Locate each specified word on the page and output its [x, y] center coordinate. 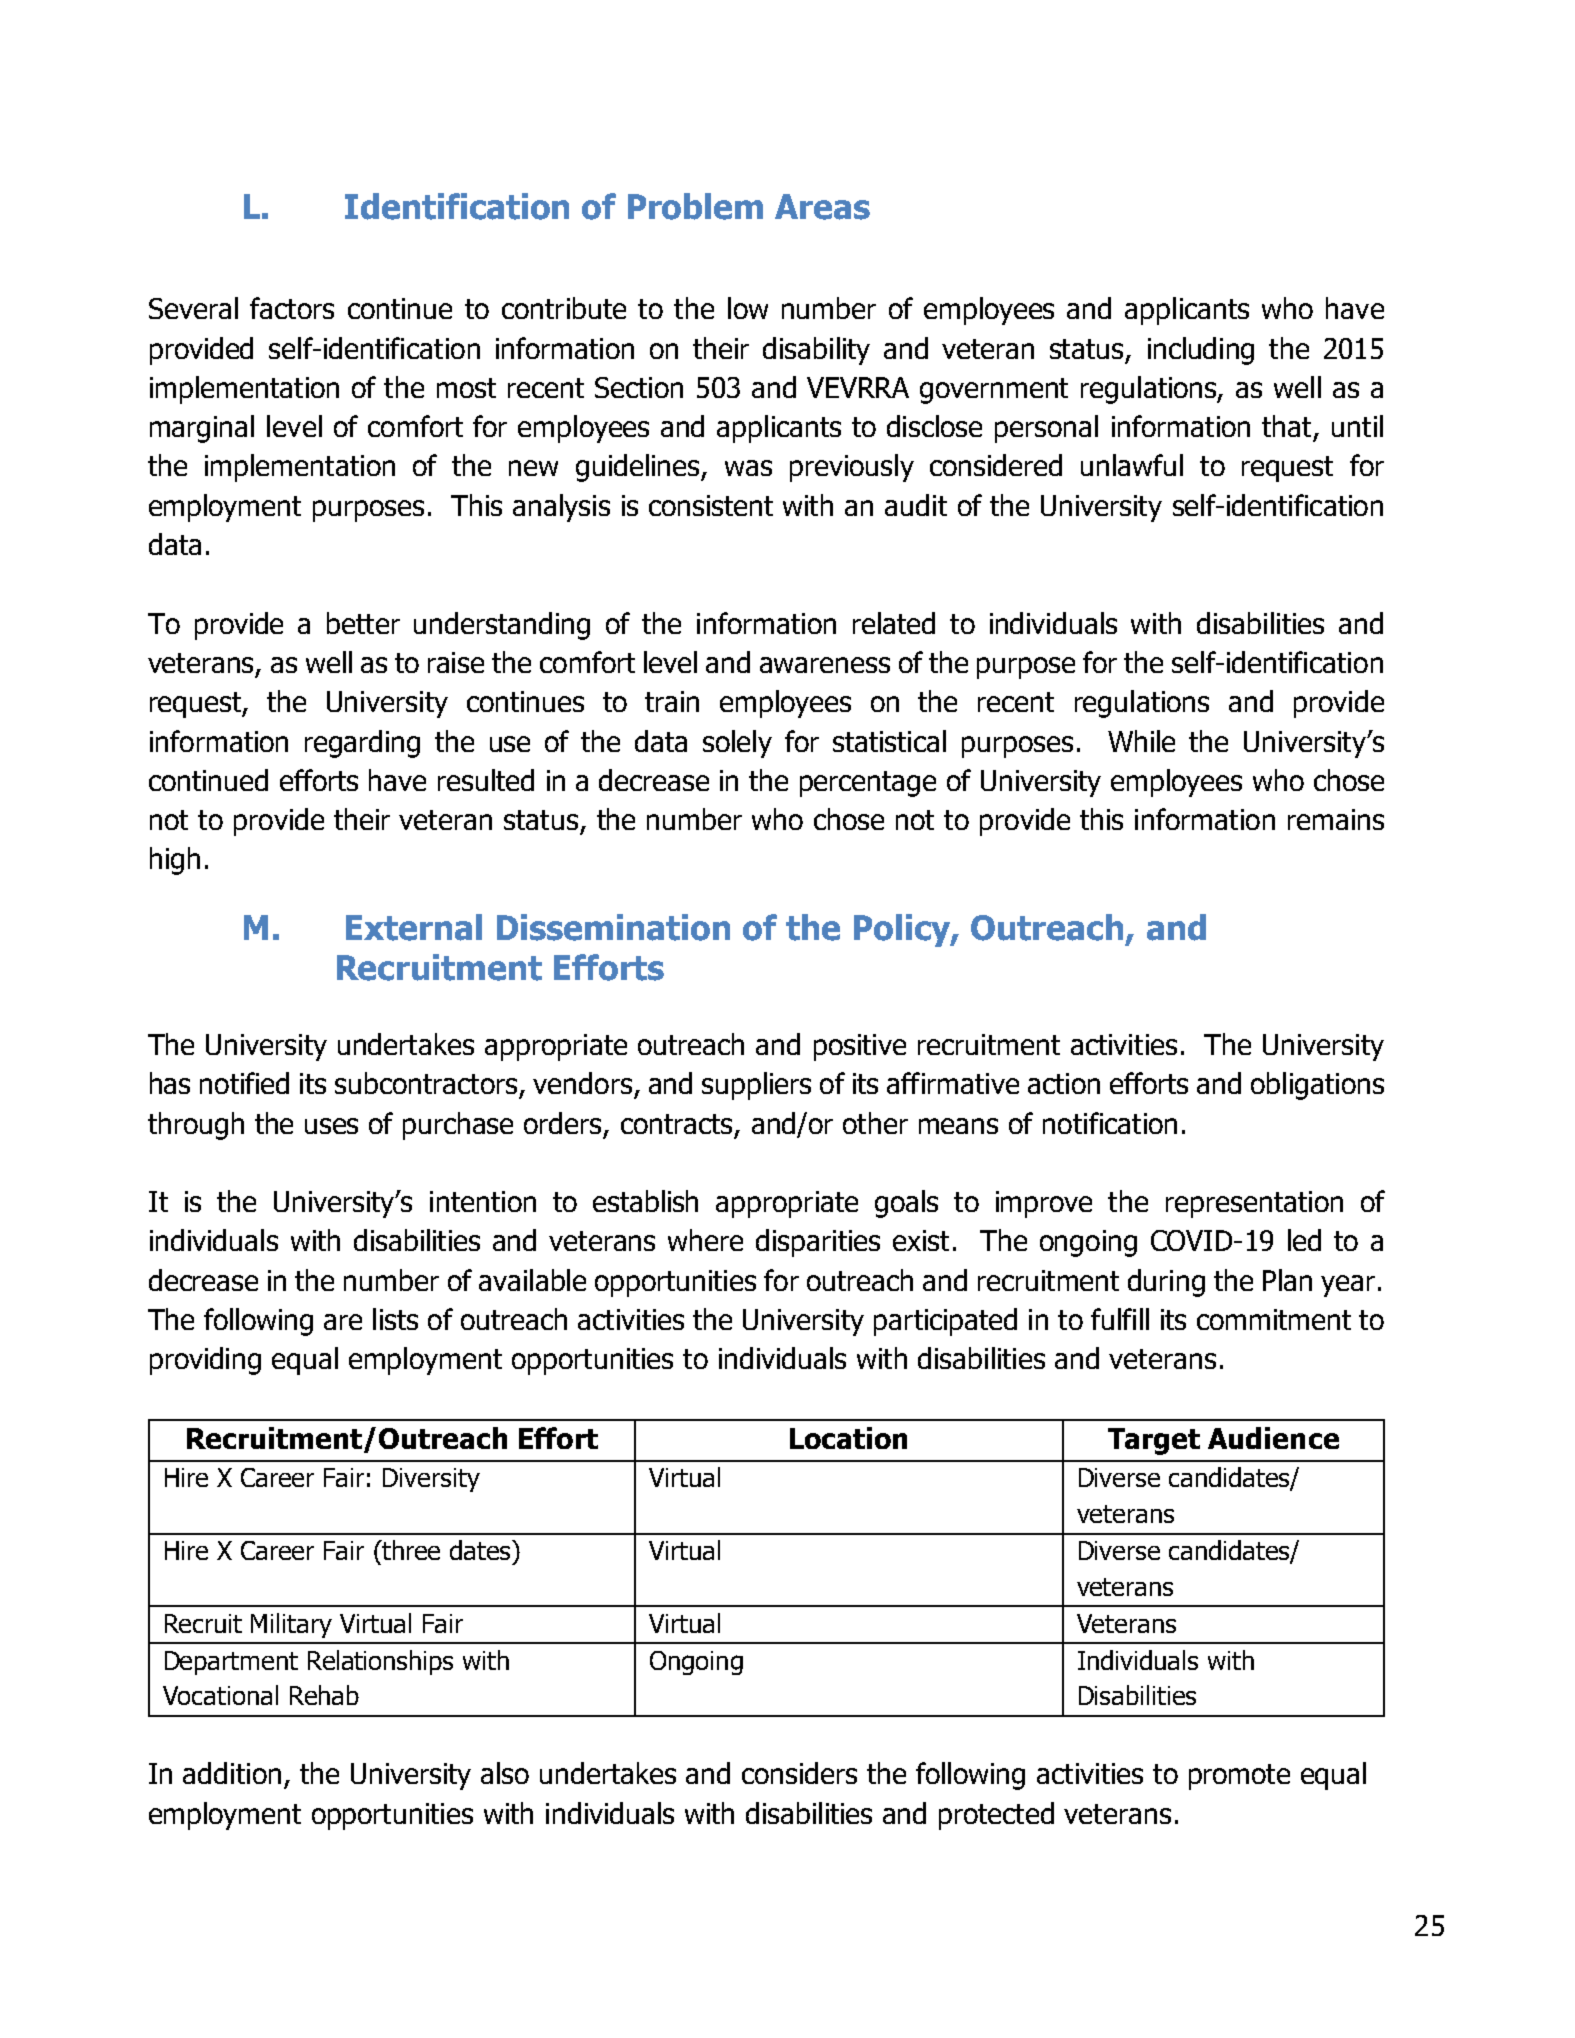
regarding [362, 744]
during [1166, 1283]
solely [737, 744]
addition [232, 1773]
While [1141, 741]
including [1201, 351]
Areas [822, 207]
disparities [818, 1243]
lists [395, 1319]
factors [292, 308]
